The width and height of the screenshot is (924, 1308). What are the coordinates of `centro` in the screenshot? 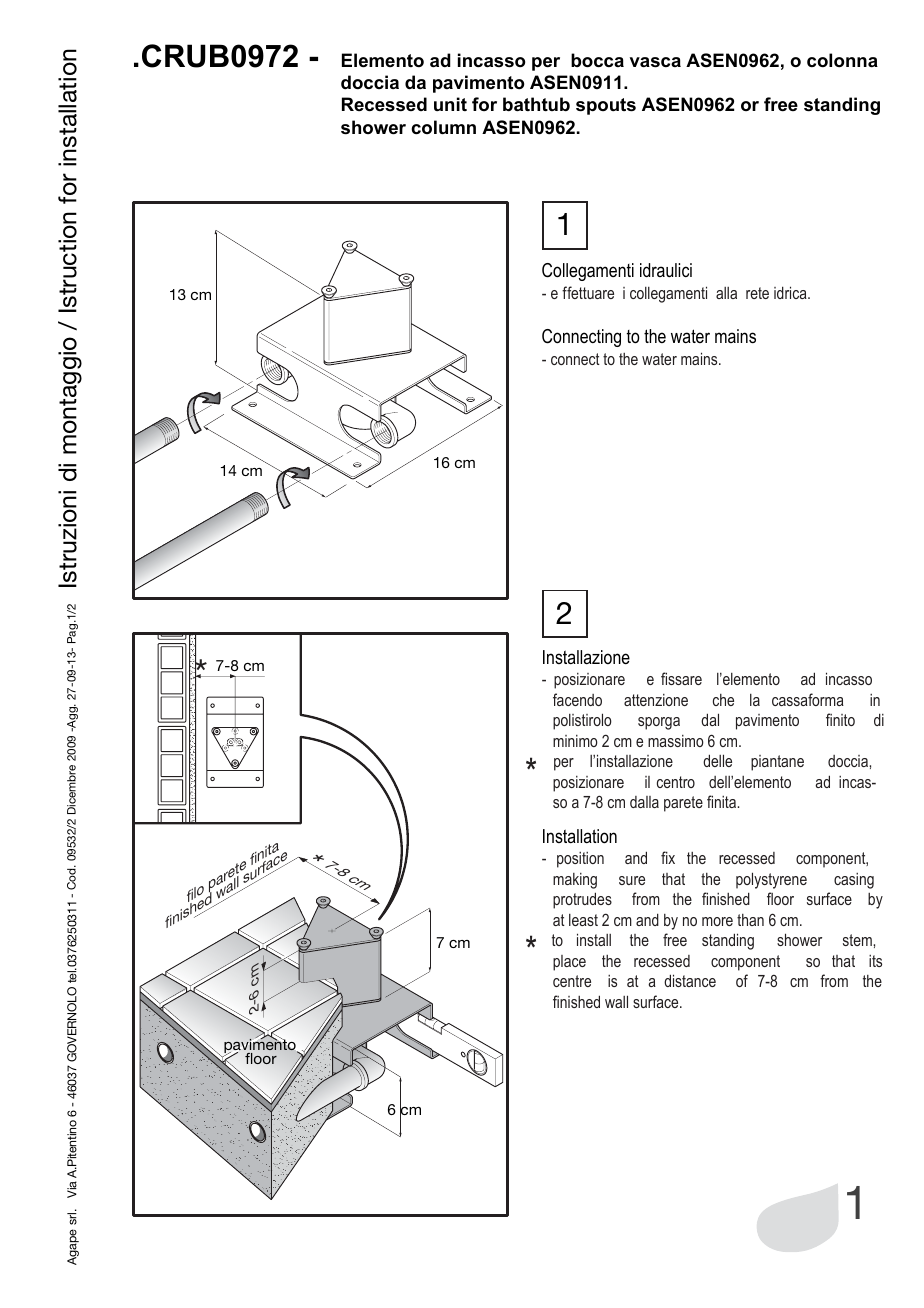 It's located at (676, 782).
